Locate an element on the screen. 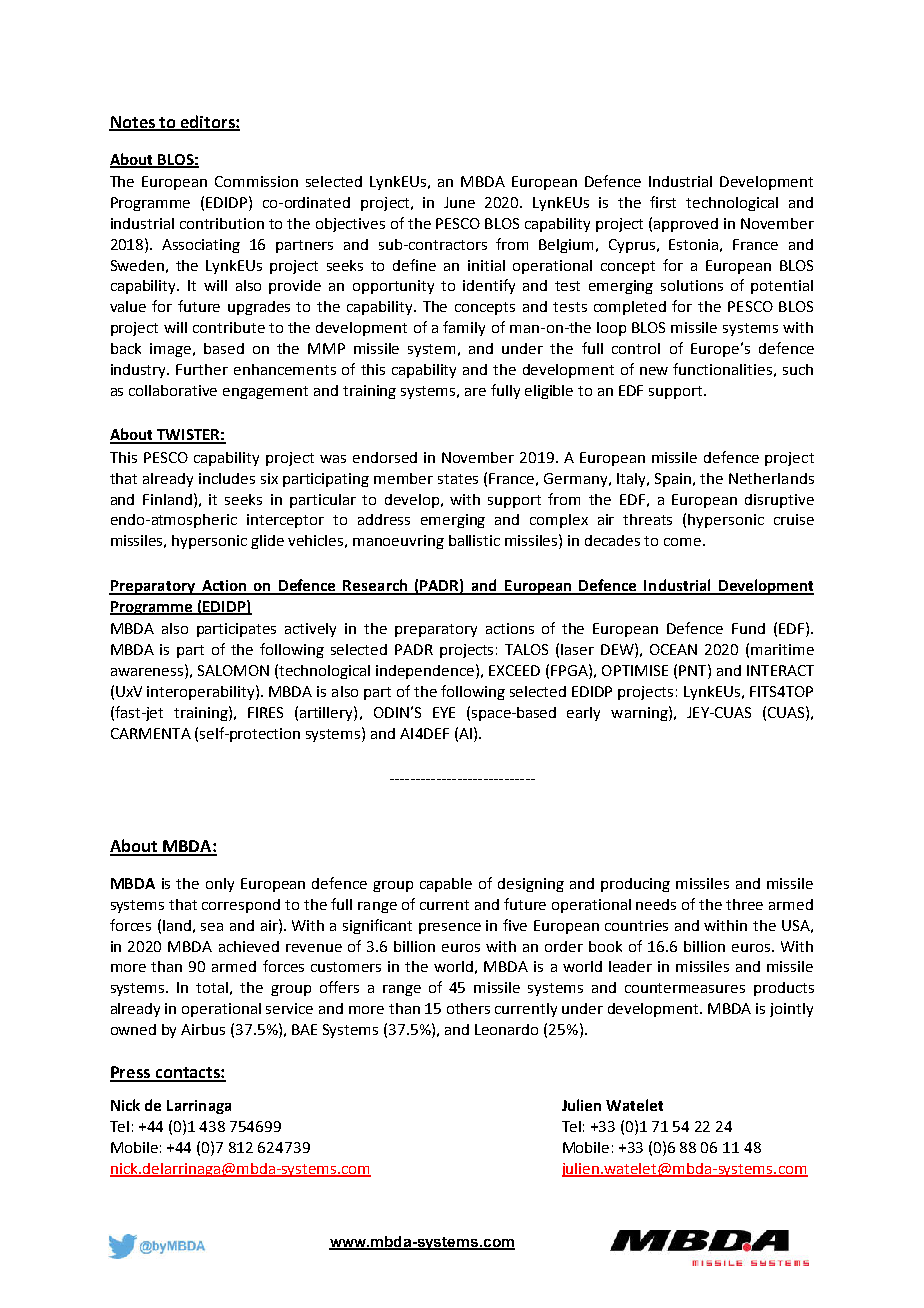 The height and width of the screenshot is (1308, 924). Commission is located at coordinates (256, 181).
